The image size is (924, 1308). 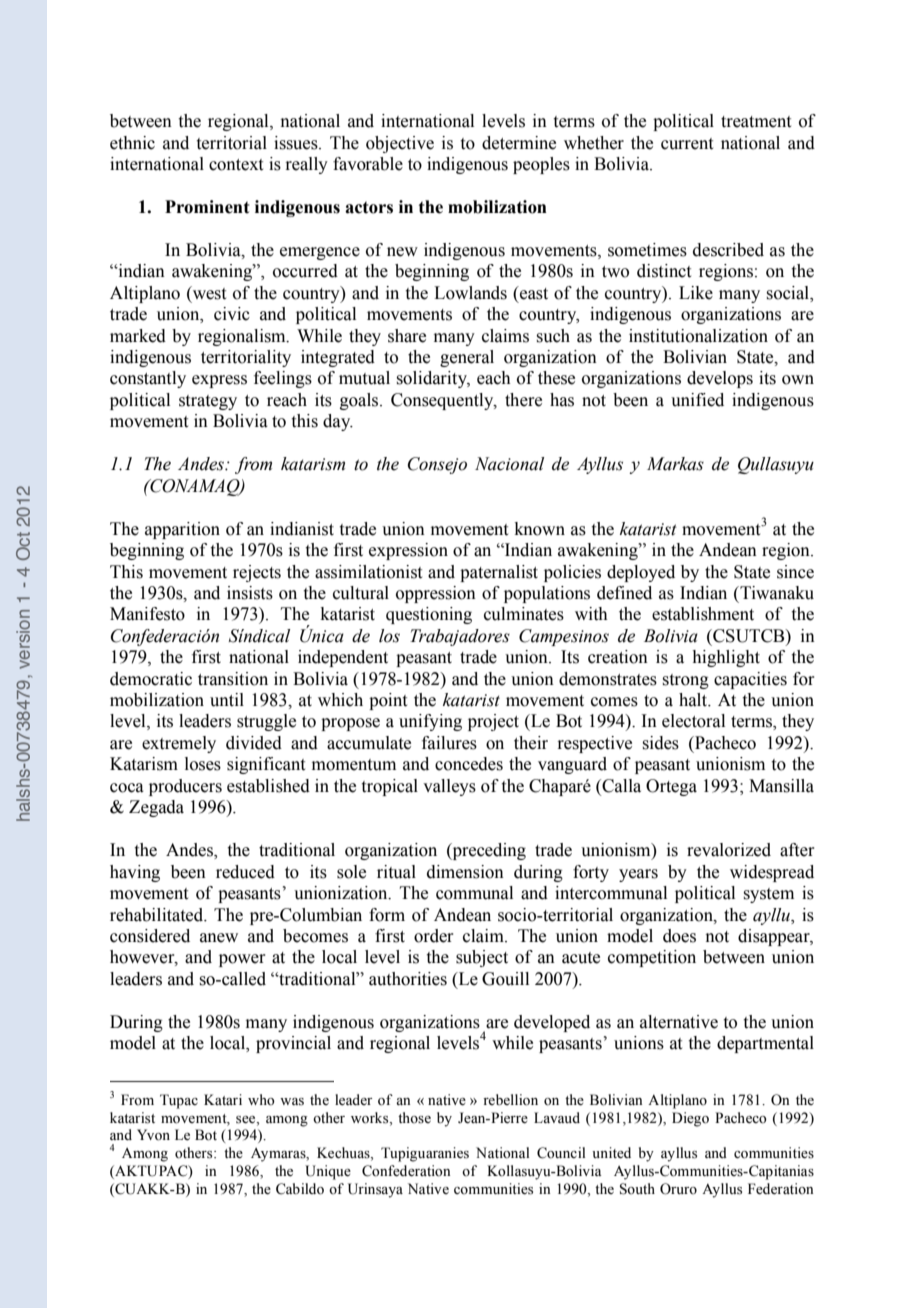 I want to click on Ortega, so click(x=671, y=787).
